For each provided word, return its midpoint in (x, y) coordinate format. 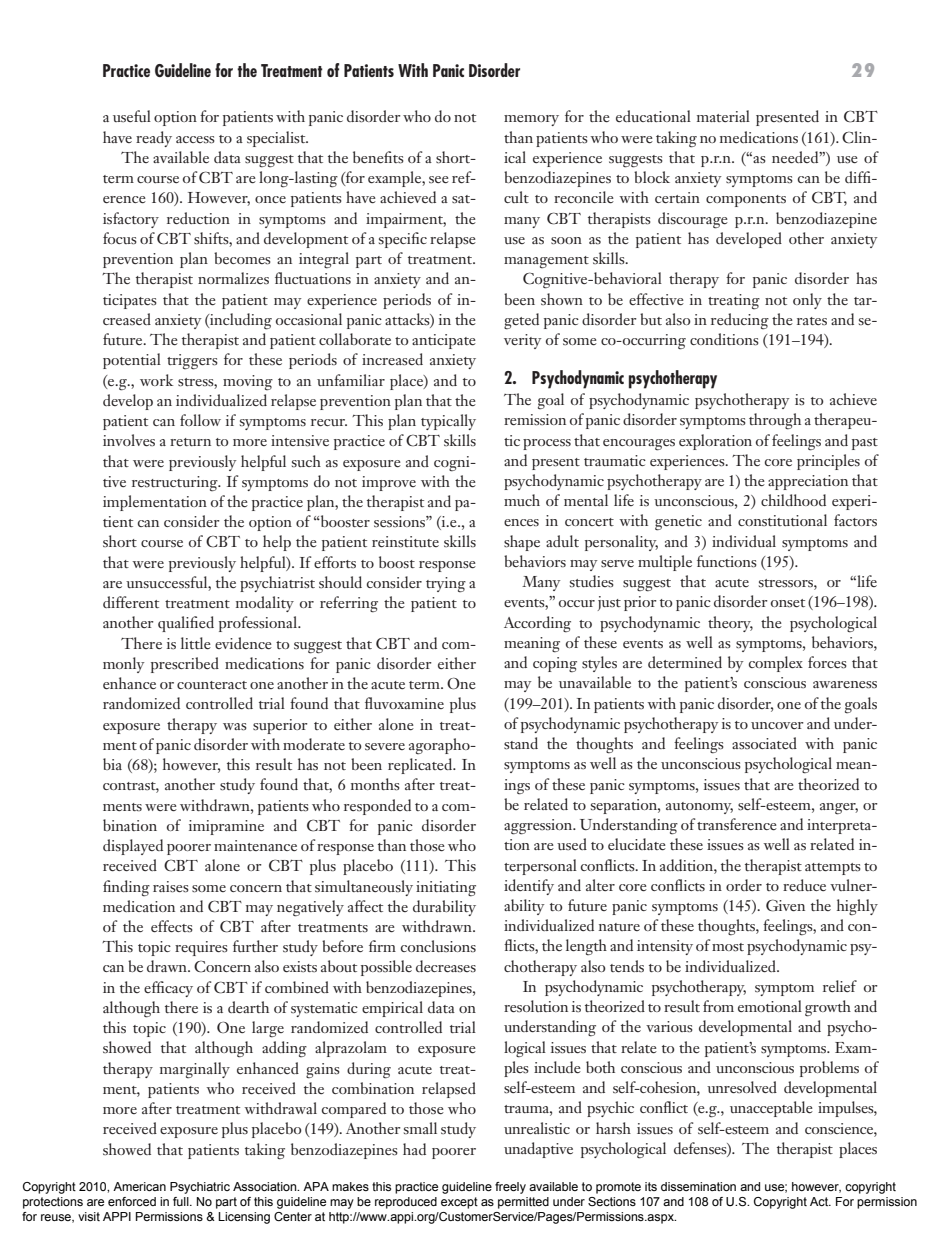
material (723, 116)
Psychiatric (200, 1188)
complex (776, 664)
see (439, 179)
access (195, 140)
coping (555, 665)
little (196, 643)
